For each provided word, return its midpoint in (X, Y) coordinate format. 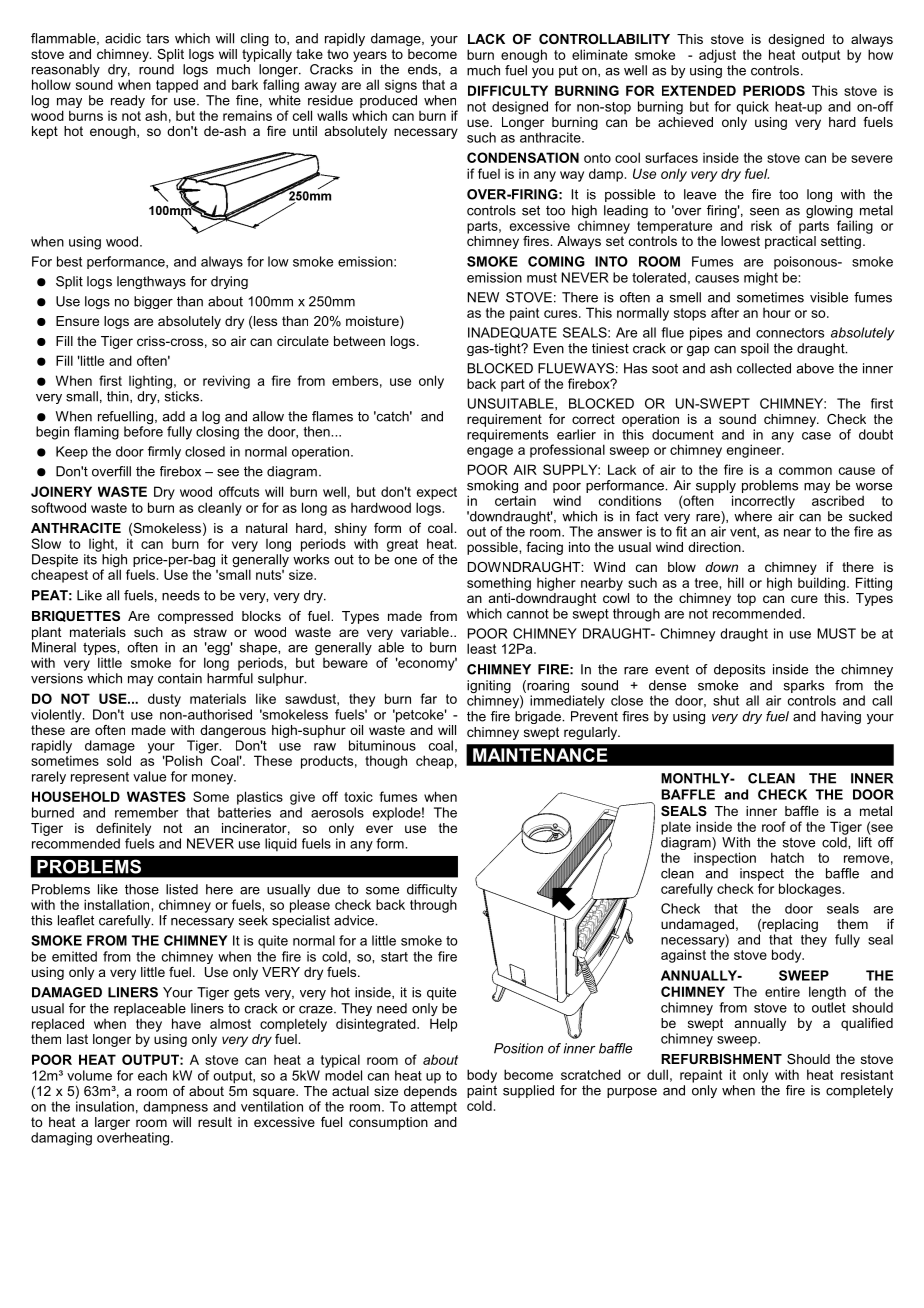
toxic (358, 796)
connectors (790, 333)
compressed (195, 617)
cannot (528, 614)
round (156, 69)
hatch (787, 857)
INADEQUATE (512, 332)
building (823, 584)
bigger (153, 302)
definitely (123, 831)
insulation (105, 1106)
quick (752, 108)
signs (401, 86)
